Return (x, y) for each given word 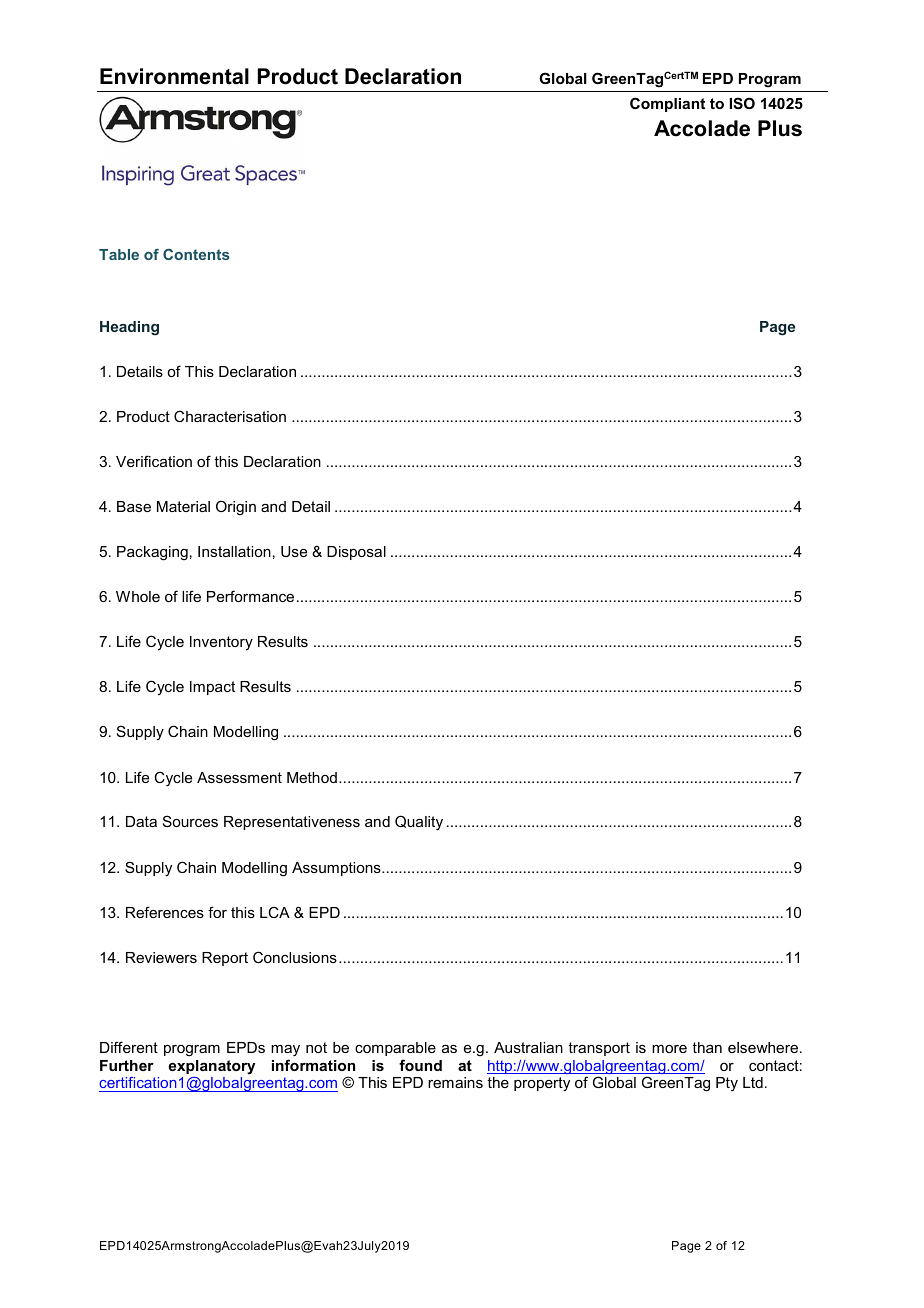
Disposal (356, 553)
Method (312, 777)
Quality (419, 823)
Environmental (174, 76)
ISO (742, 103)
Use (294, 551)
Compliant (667, 104)
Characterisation (230, 416)
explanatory (211, 1067)
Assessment (239, 777)
